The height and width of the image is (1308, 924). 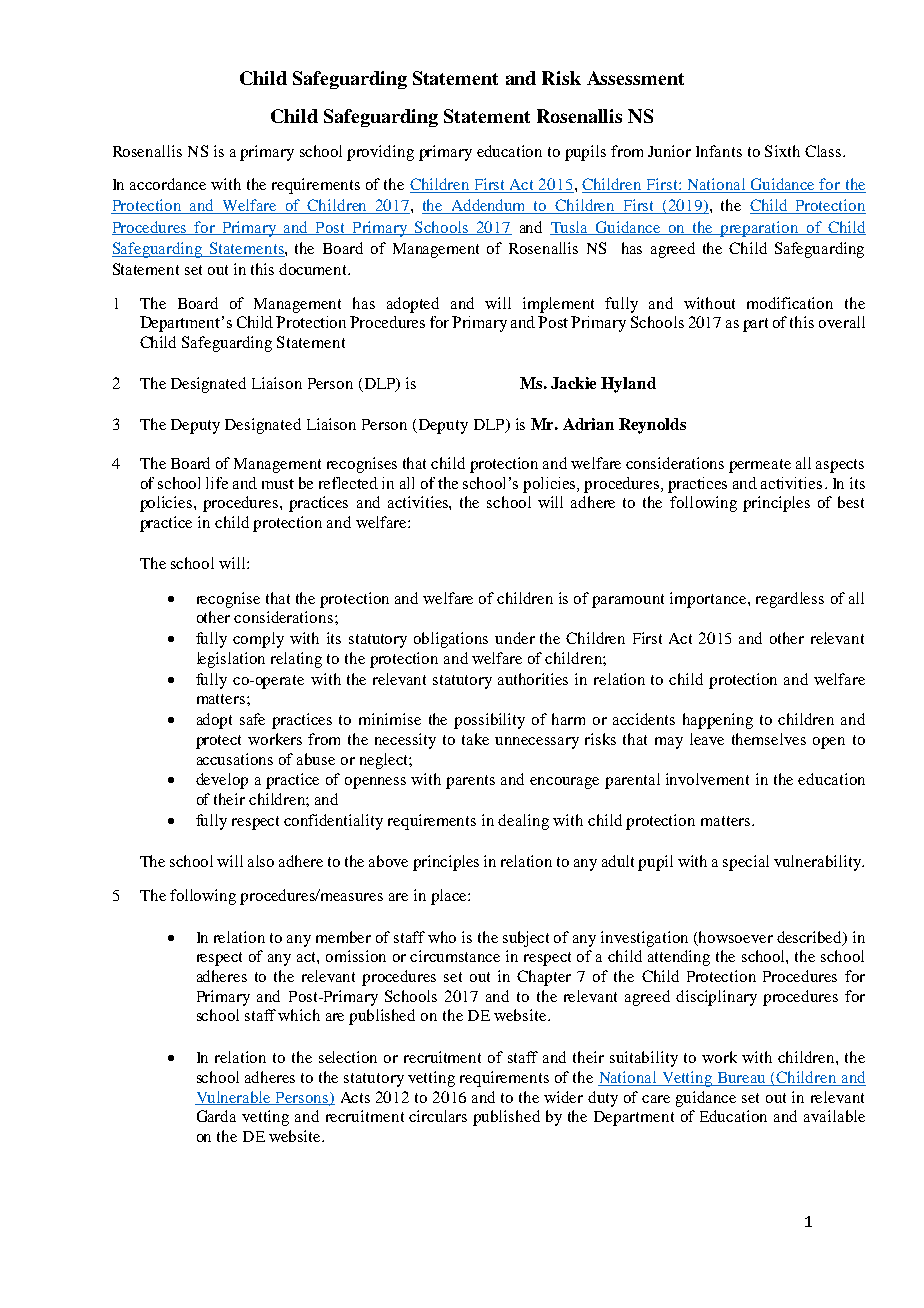 What do you see at coordinates (782, 151) in the image?
I see `Sixth` at bounding box center [782, 151].
